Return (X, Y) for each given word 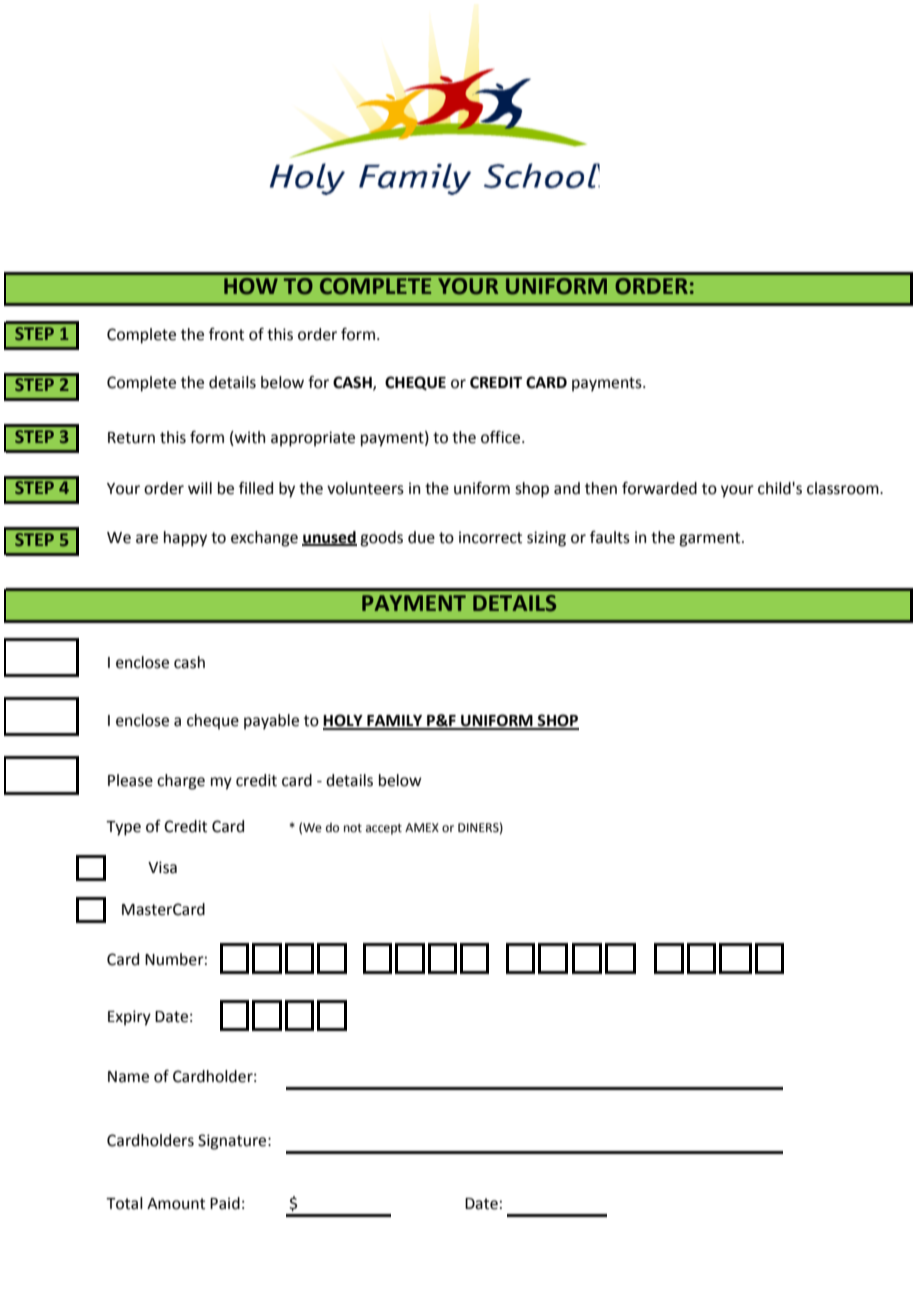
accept (384, 829)
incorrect (490, 537)
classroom (844, 488)
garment (711, 539)
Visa (162, 867)
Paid (225, 1203)
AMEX (422, 827)
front (226, 334)
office (502, 437)
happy (185, 539)
